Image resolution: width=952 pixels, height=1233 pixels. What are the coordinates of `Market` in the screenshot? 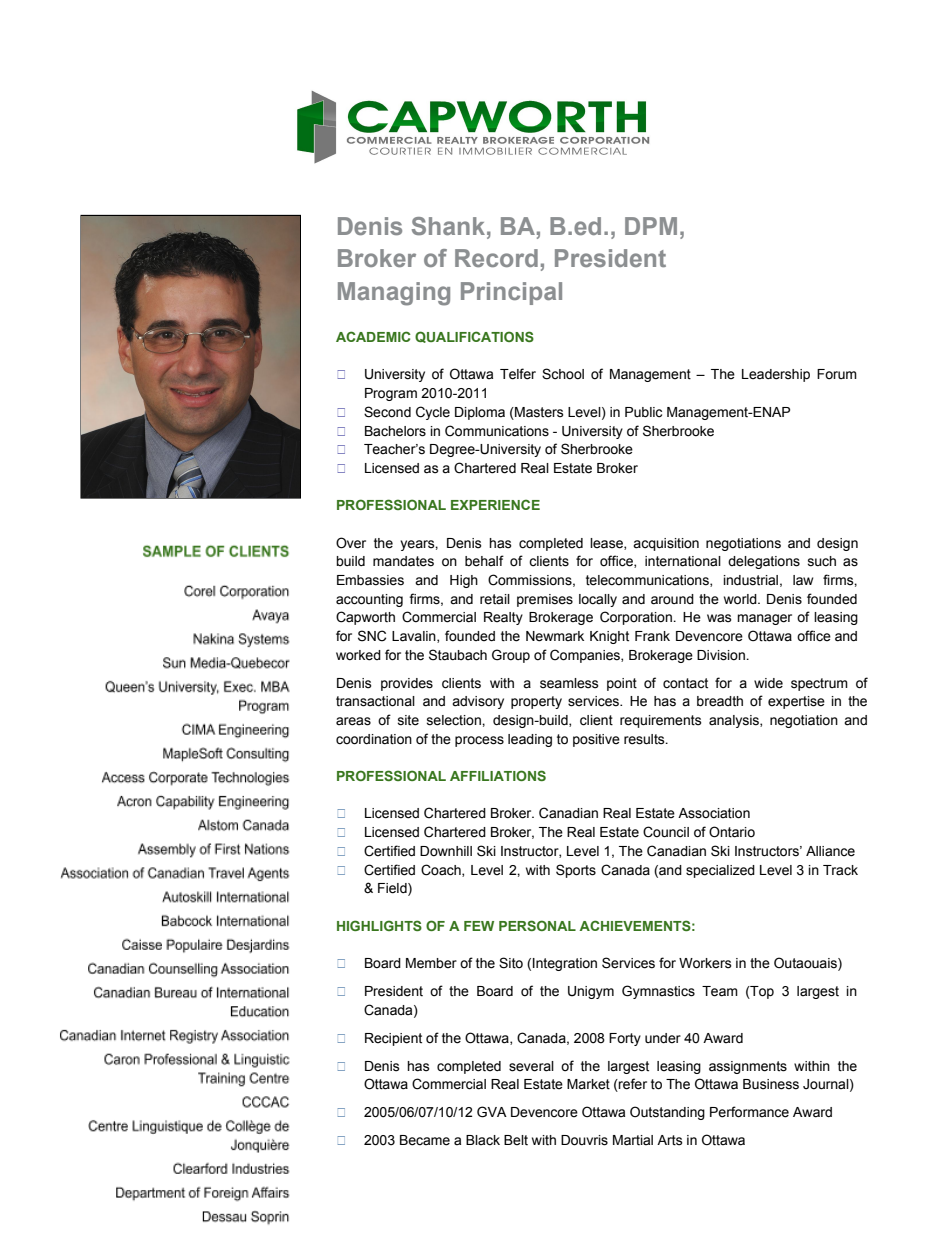 It's located at (588, 1084).
